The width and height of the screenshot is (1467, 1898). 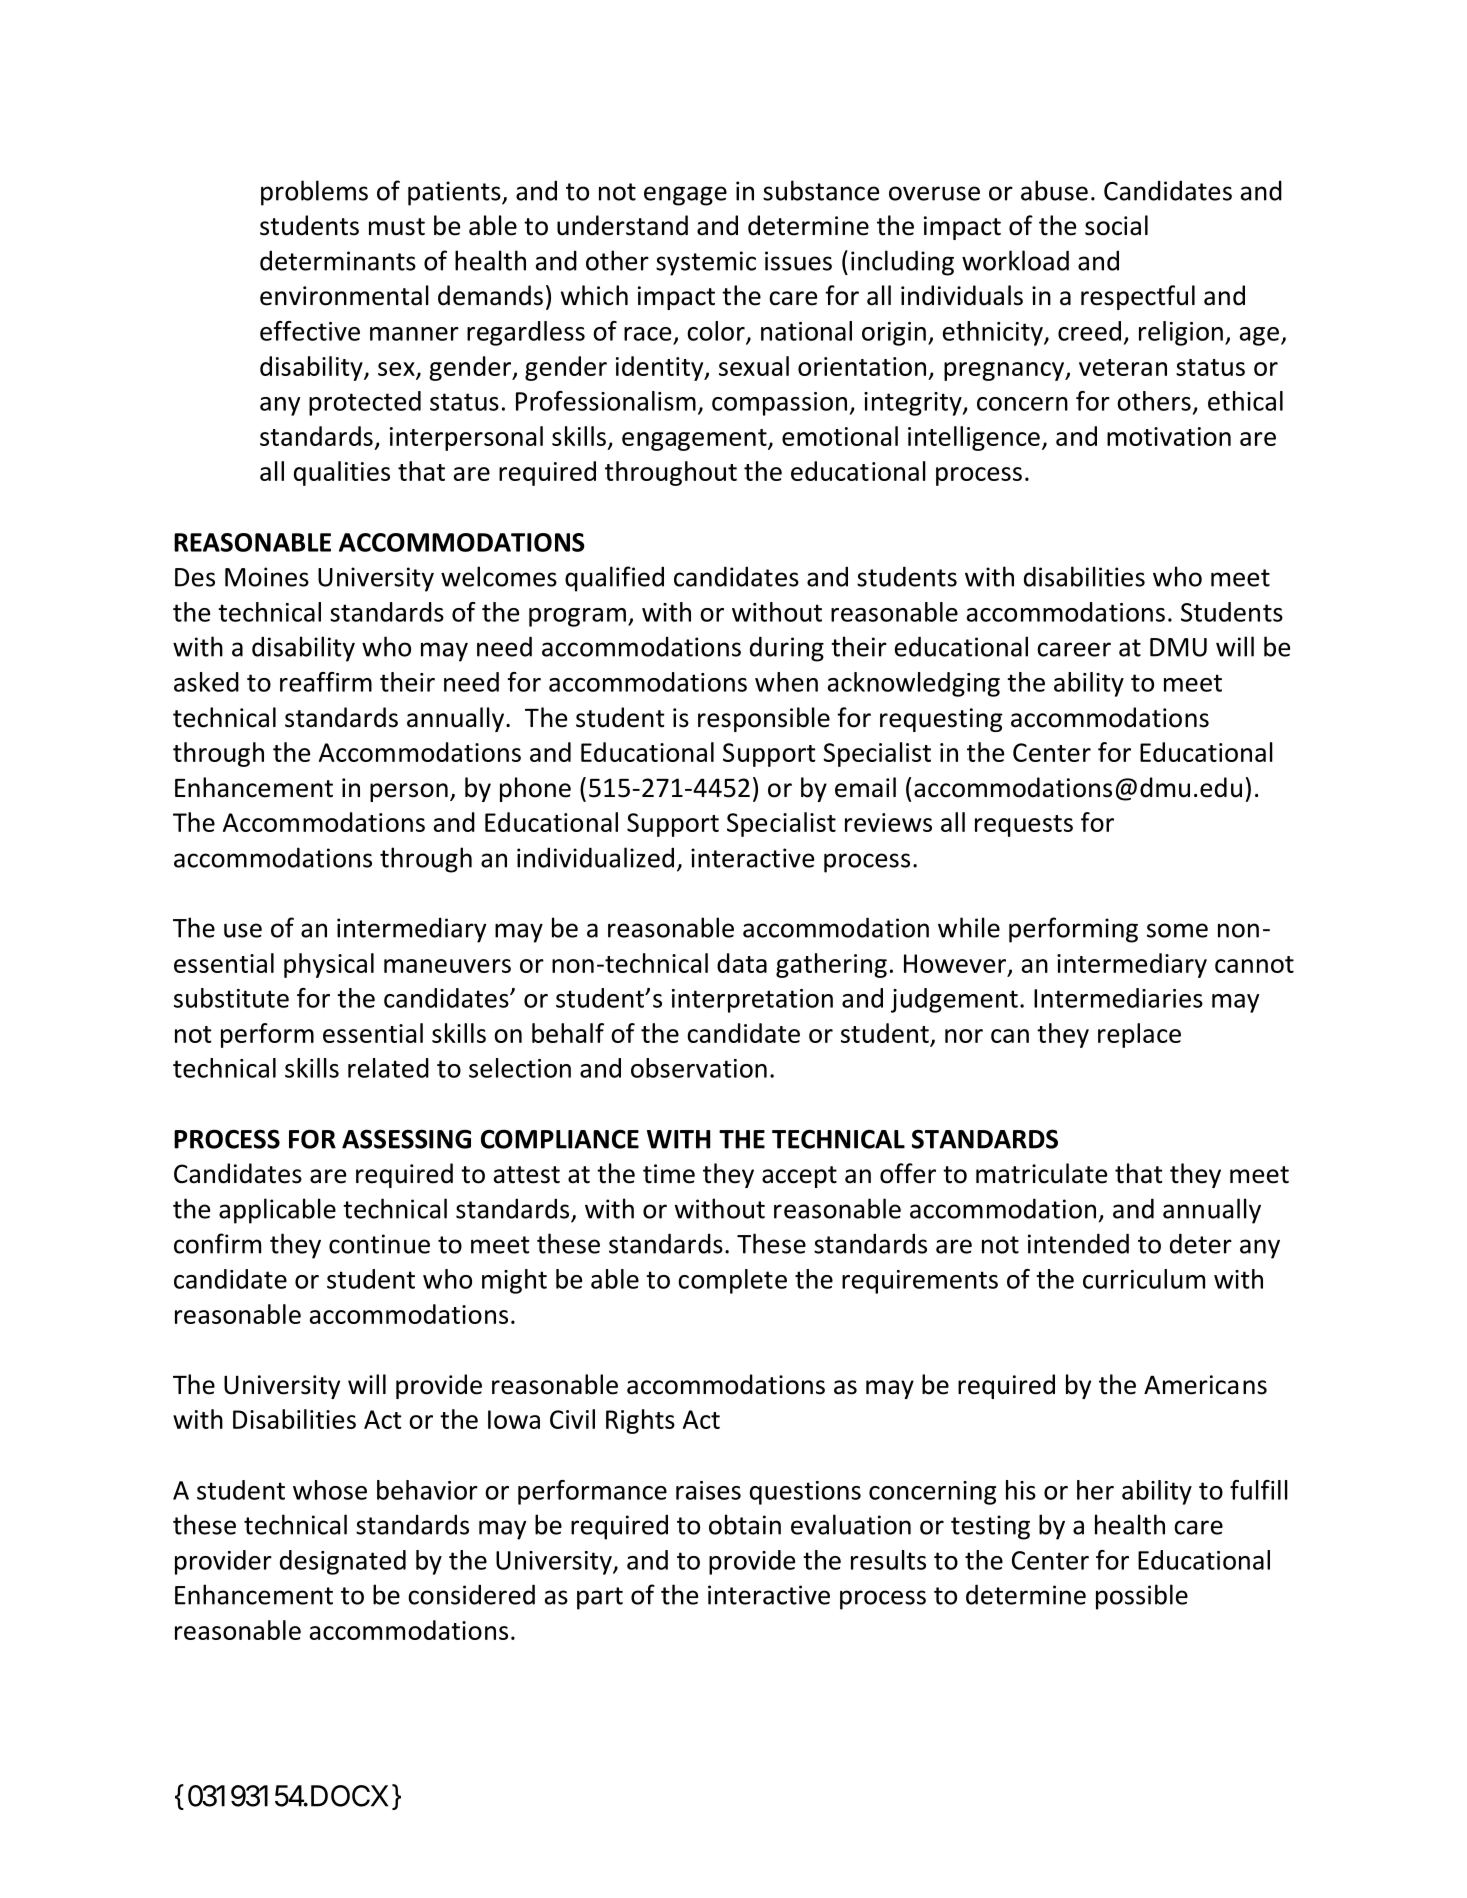 I want to click on social, so click(x=1116, y=225).
